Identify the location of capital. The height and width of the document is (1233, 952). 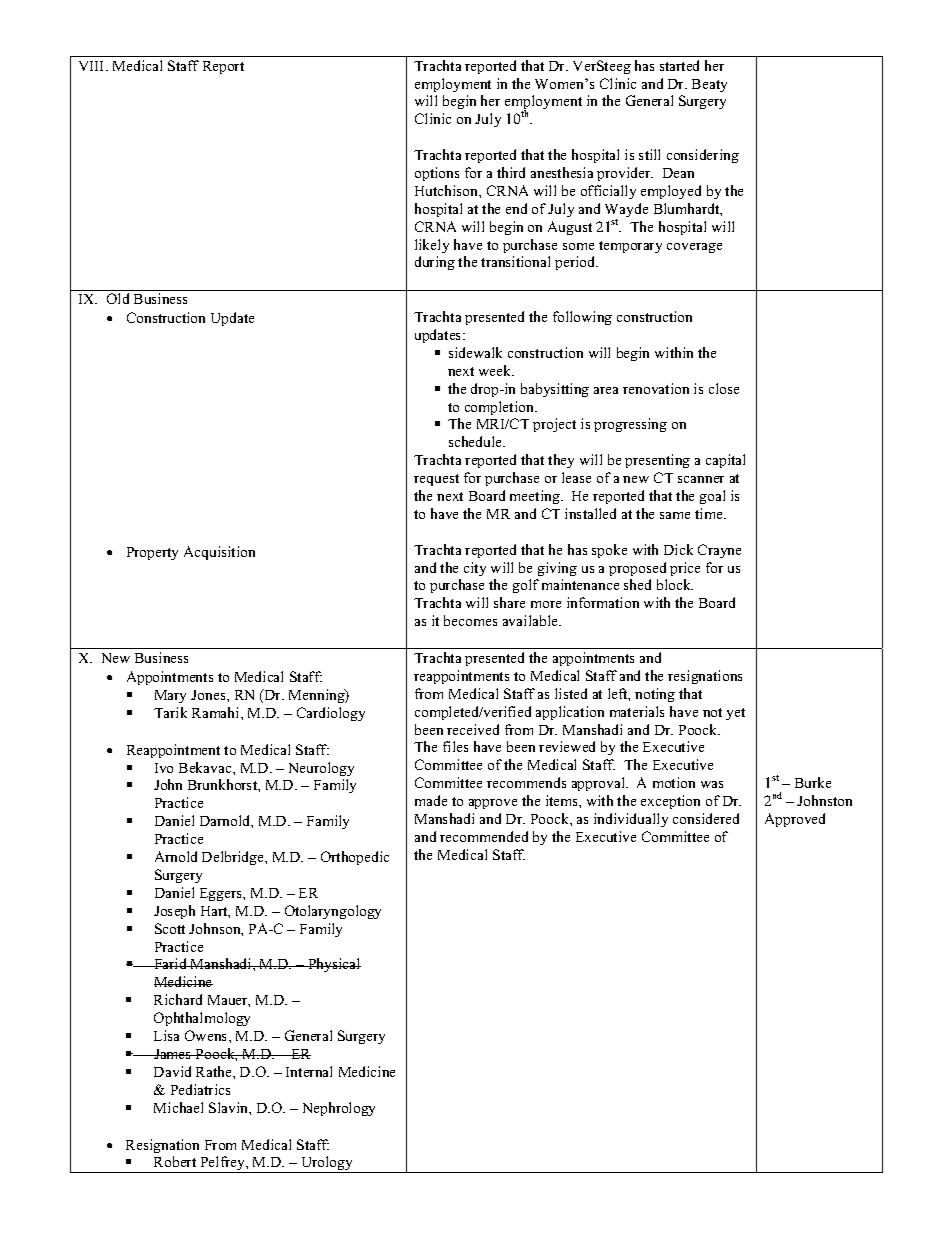
(725, 461).
